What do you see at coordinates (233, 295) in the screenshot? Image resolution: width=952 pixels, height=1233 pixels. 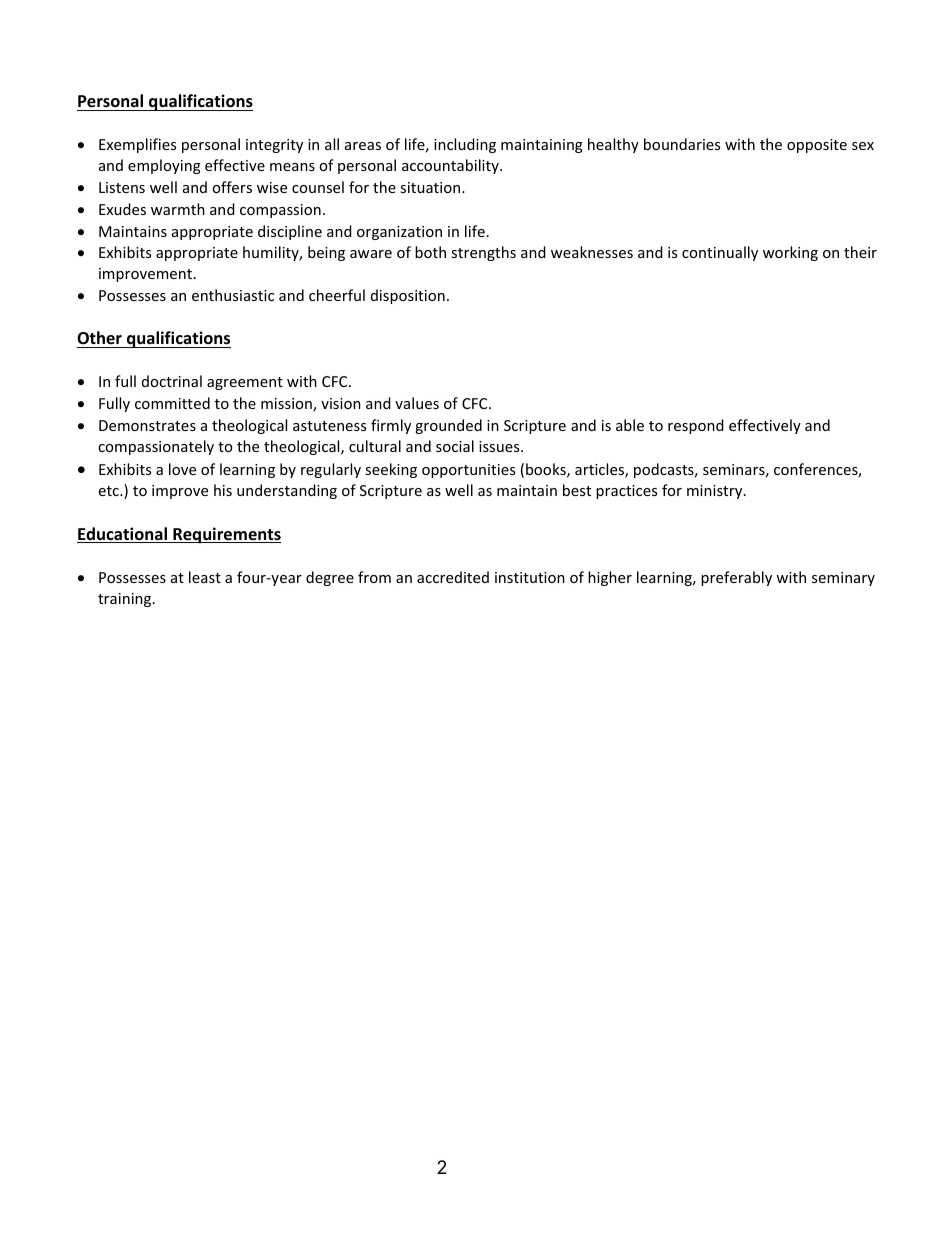 I see `enthusiastic` at bounding box center [233, 295].
